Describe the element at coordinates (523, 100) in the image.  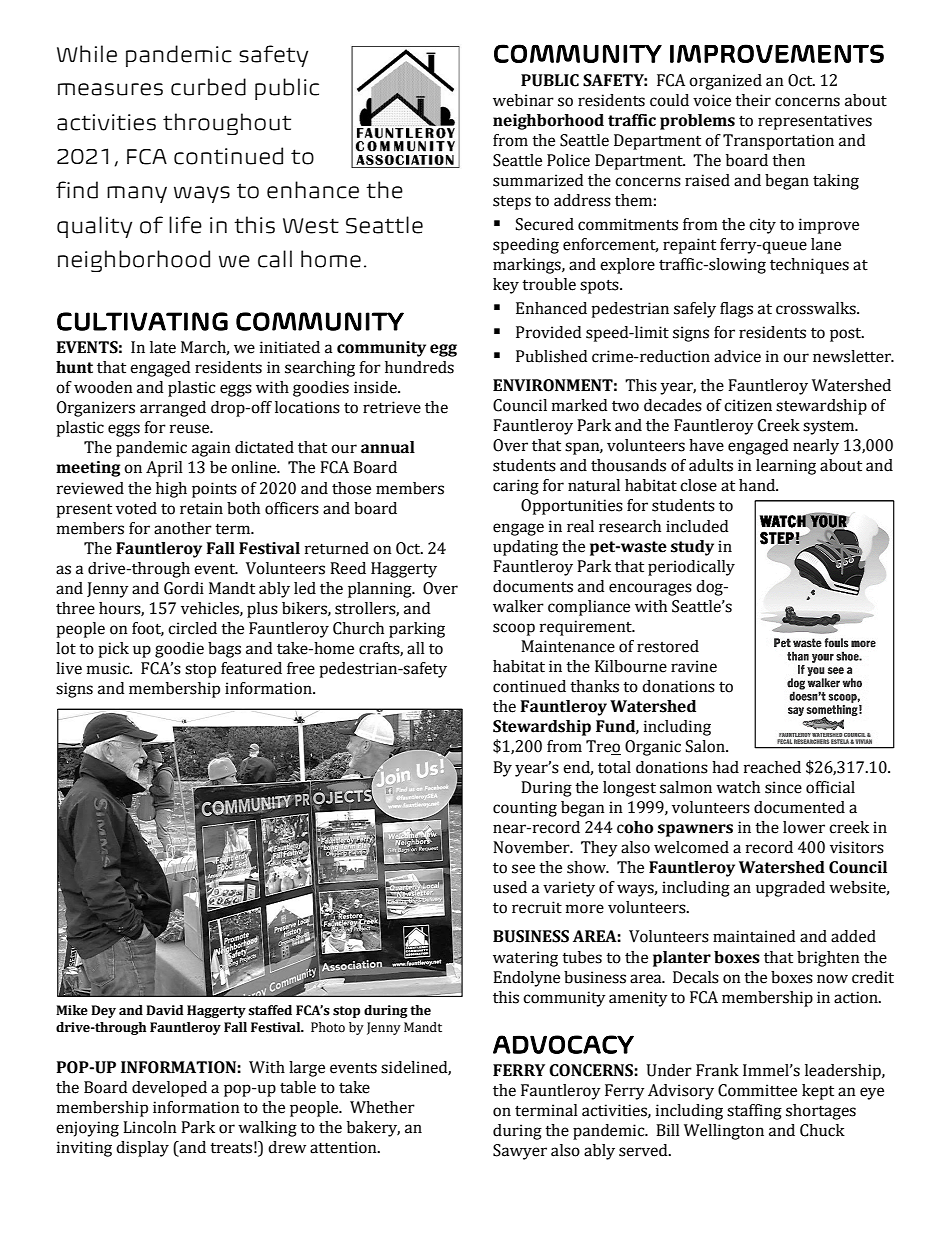
I see `webinar` at that location.
